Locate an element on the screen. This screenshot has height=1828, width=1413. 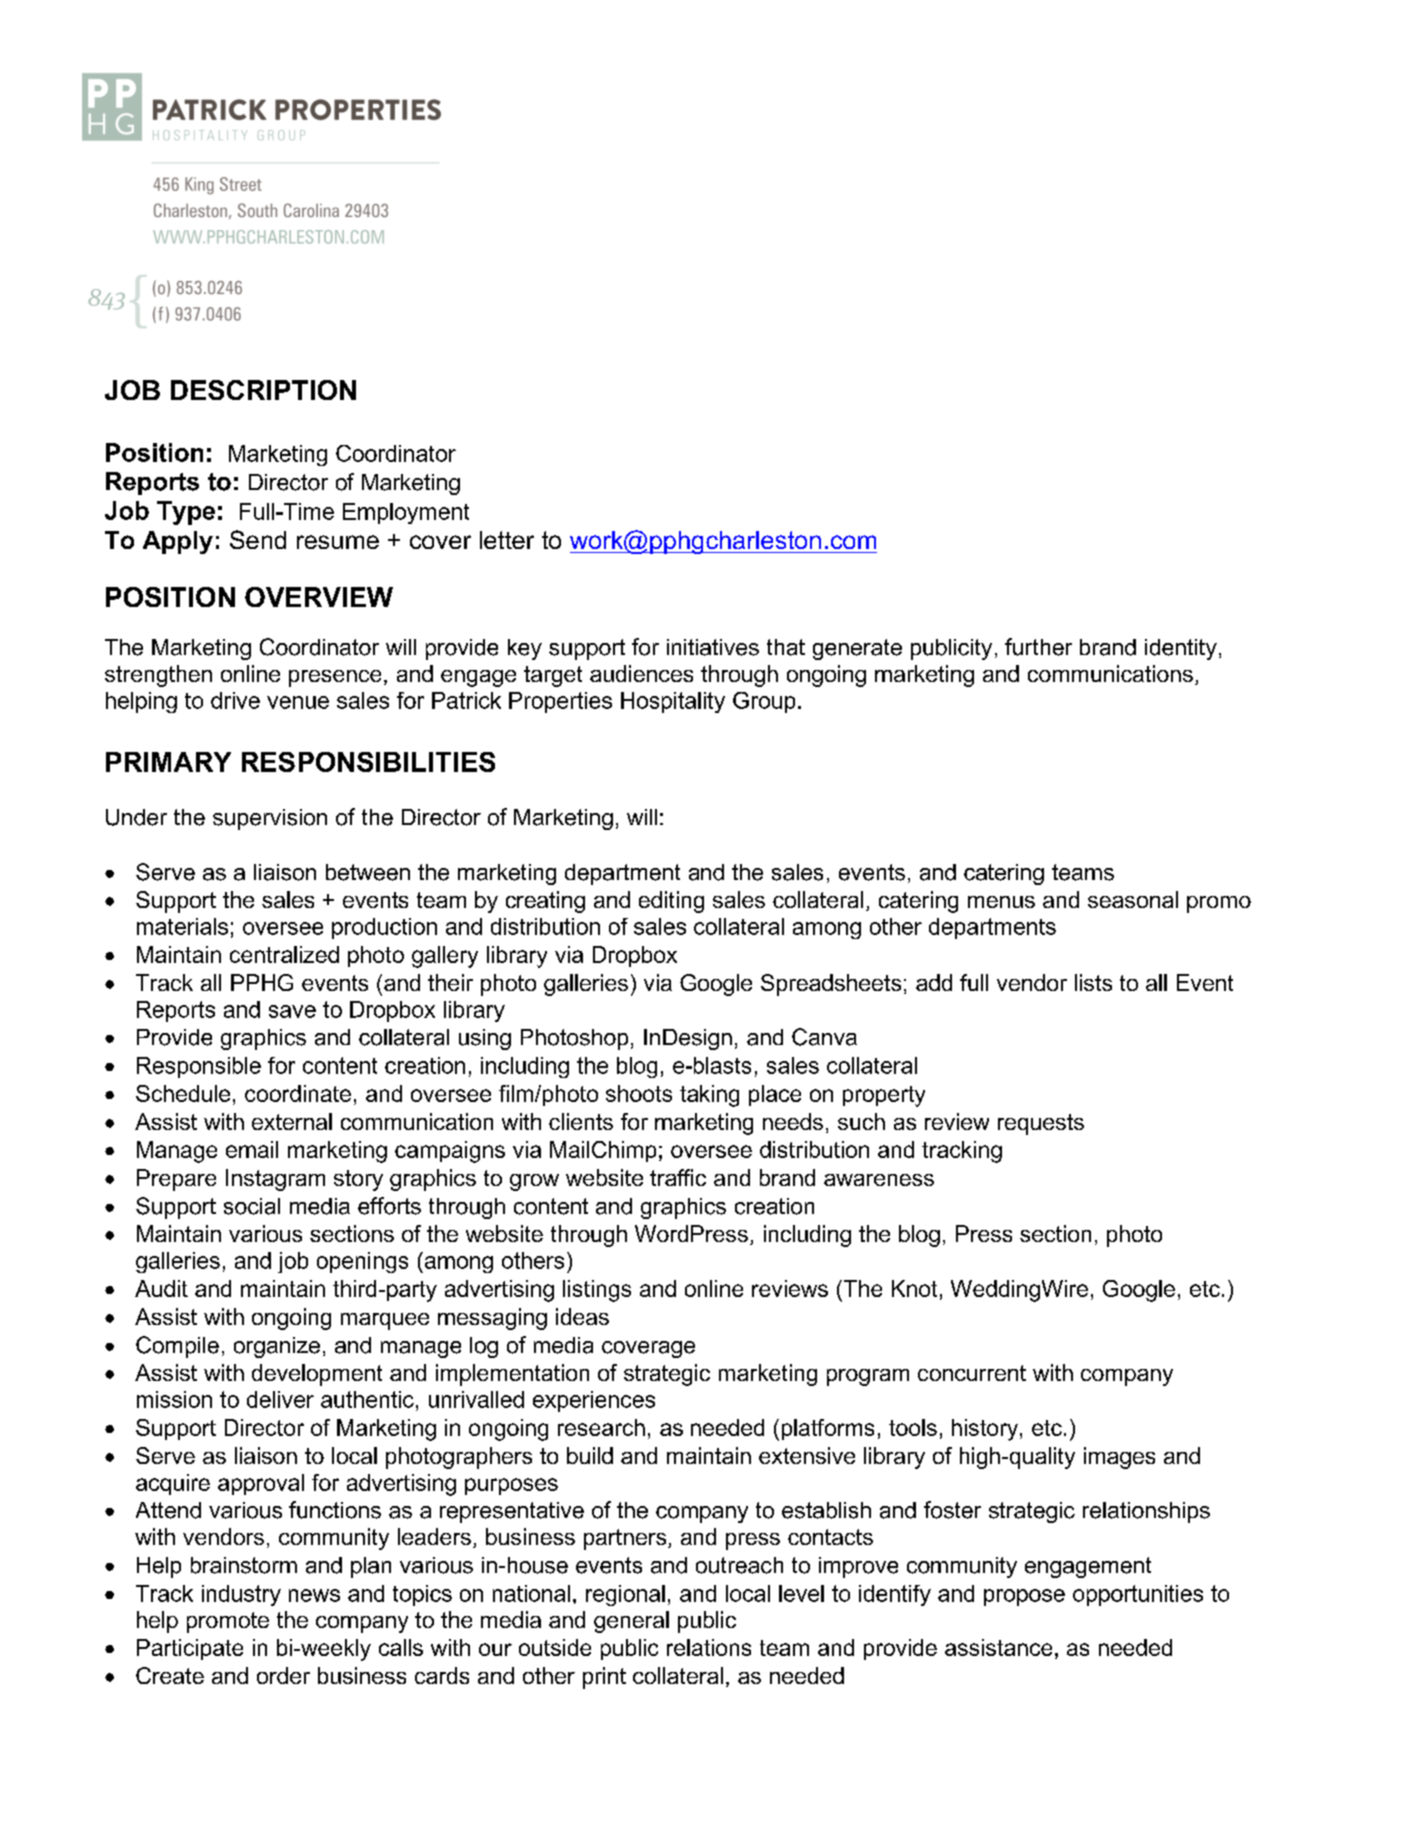
identity is located at coordinates (1181, 649).
